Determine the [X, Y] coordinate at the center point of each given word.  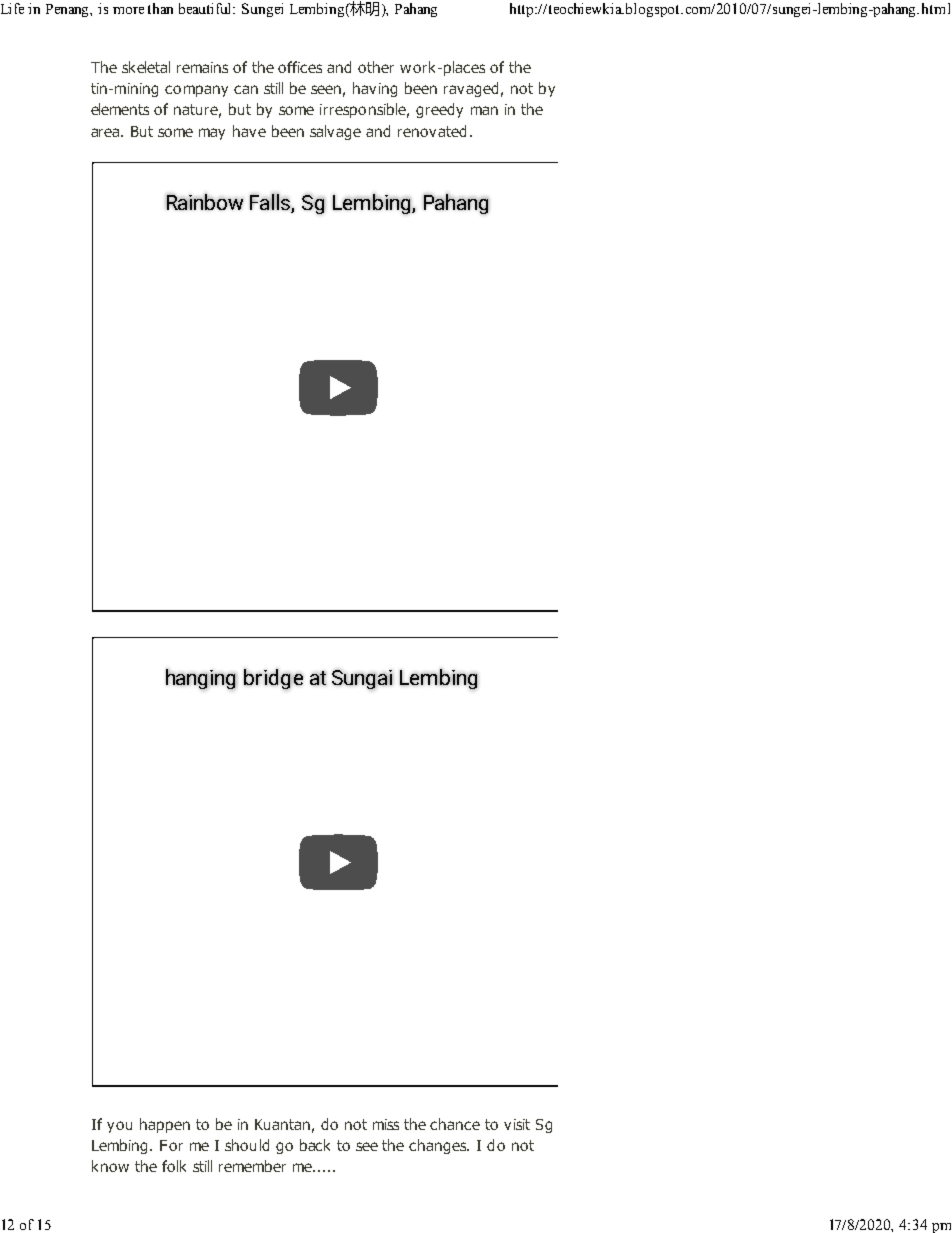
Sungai [362, 679]
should [247, 1145]
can [246, 89]
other [376, 67]
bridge [273, 679]
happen [165, 1125]
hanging [201, 679]
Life [12, 8]
